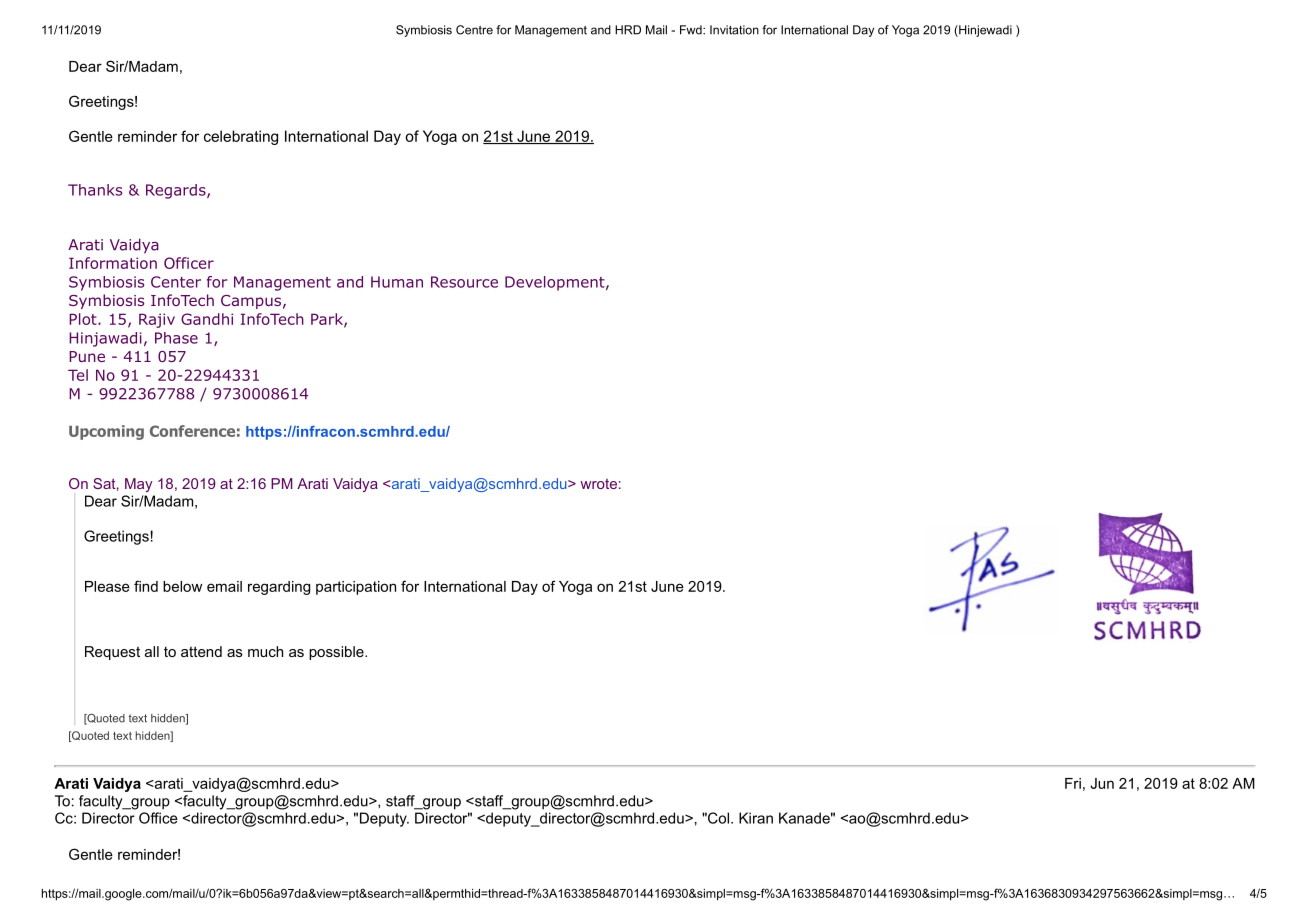  Describe the element at coordinates (734, 30) in the page. I see `Invitation` at that location.
